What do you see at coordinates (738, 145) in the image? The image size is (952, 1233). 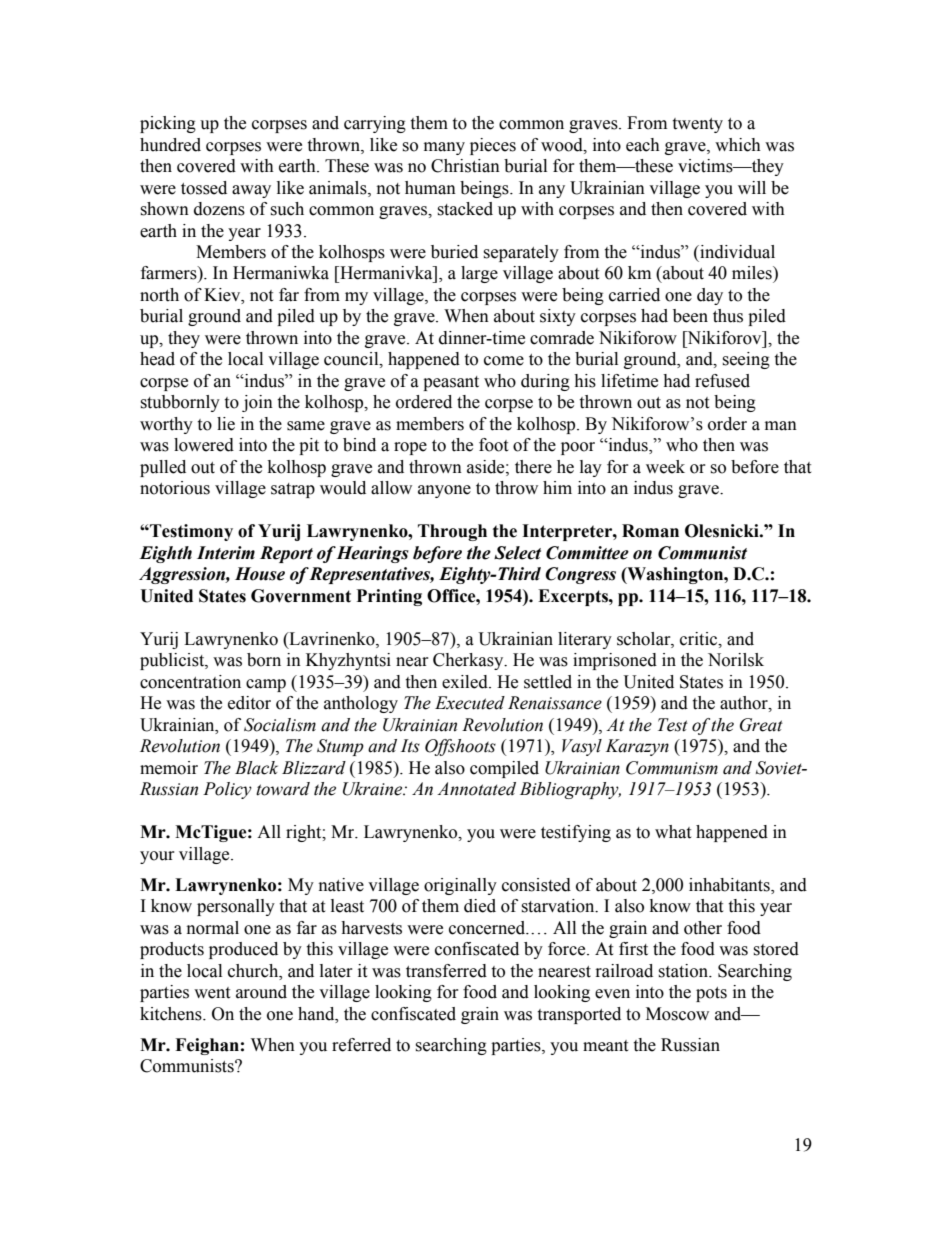 I see `which` at bounding box center [738, 145].
